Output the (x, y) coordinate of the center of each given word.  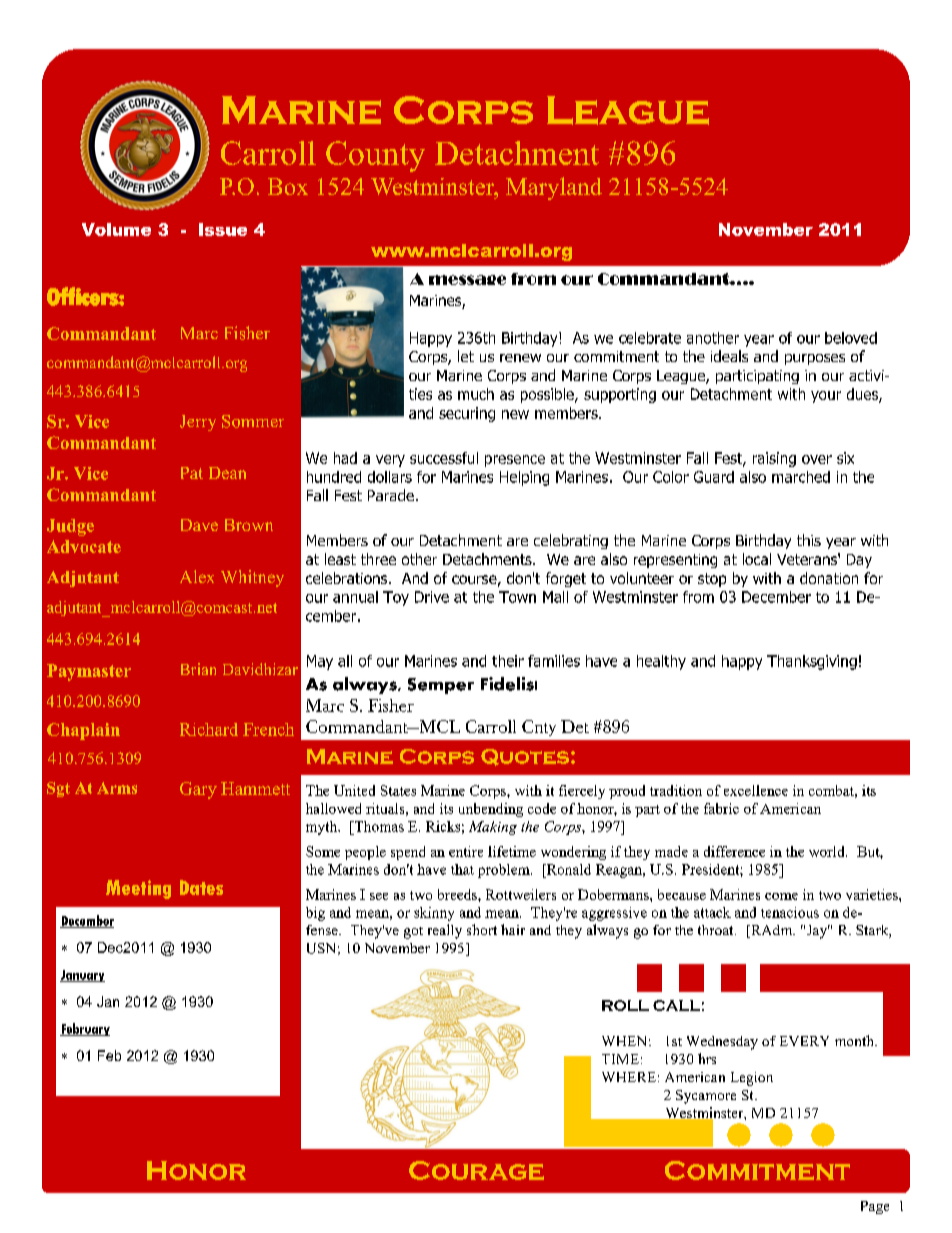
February (85, 1029)
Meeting (138, 889)
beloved (851, 338)
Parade (391, 495)
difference (734, 851)
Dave (199, 525)
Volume (116, 229)
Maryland (554, 188)
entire (466, 851)
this (809, 540)
